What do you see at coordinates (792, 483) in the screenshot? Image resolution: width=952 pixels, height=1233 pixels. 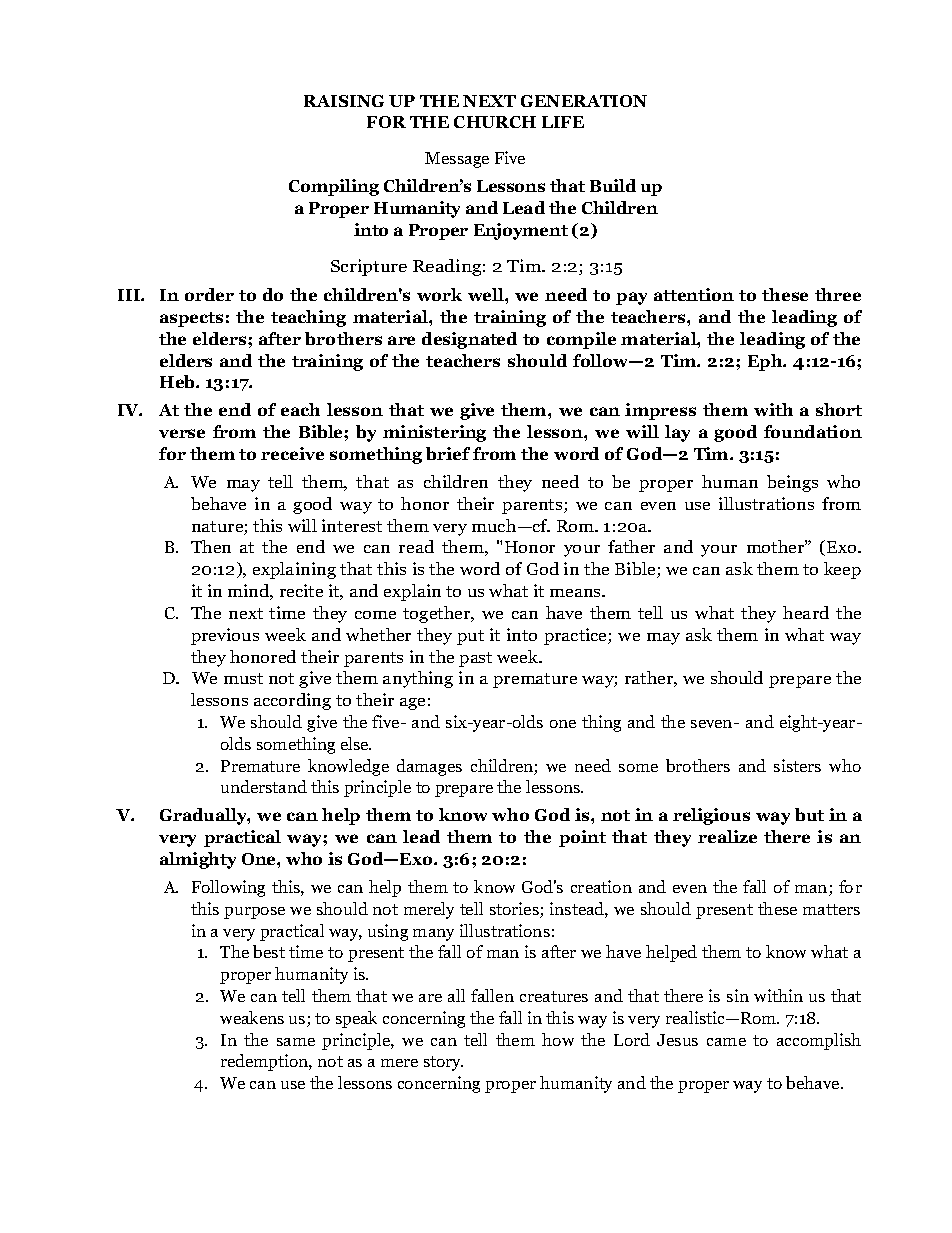 I see `beings` at bounding box center [792, 483].
